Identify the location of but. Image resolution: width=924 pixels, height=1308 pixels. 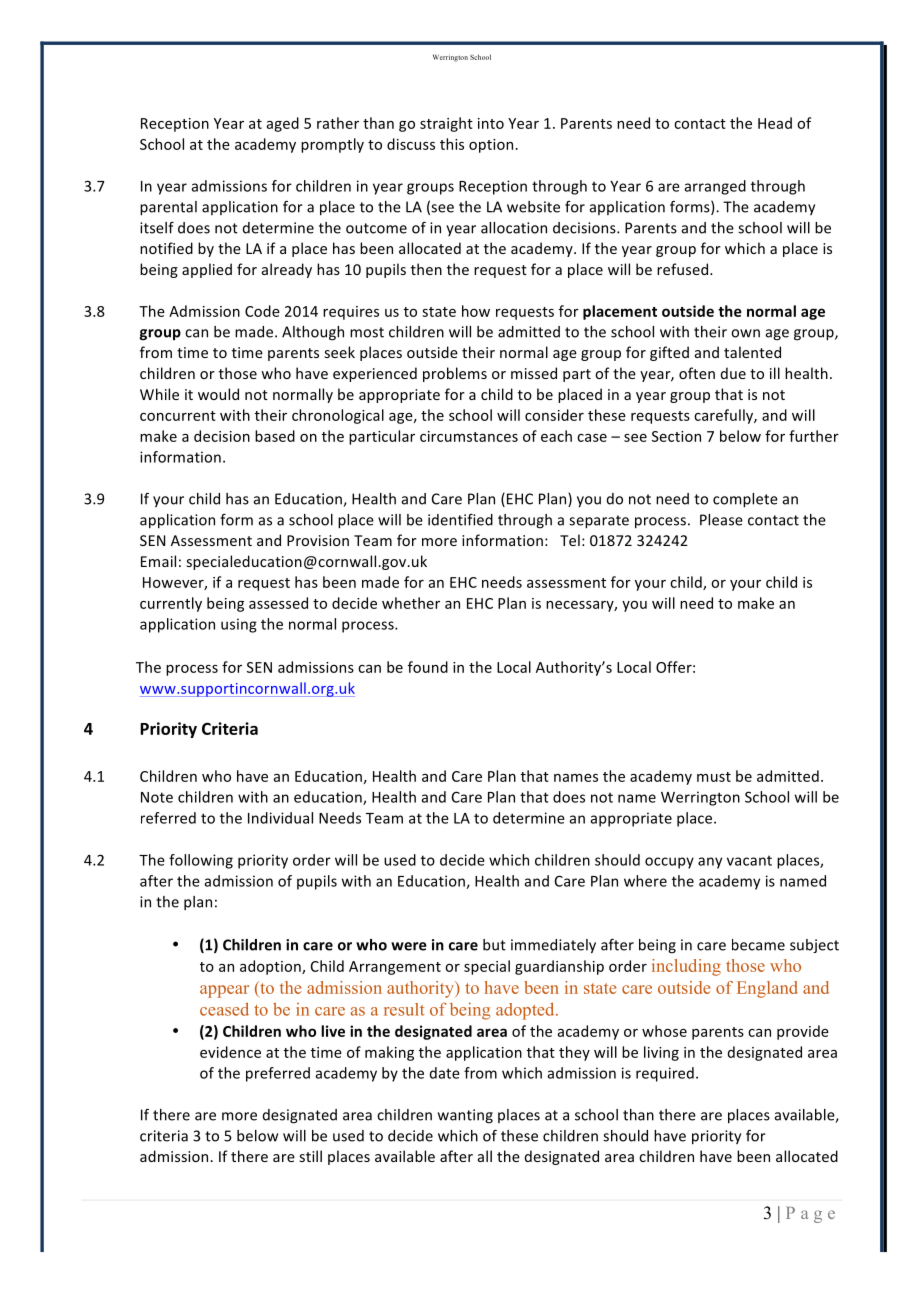
(494, 945).
